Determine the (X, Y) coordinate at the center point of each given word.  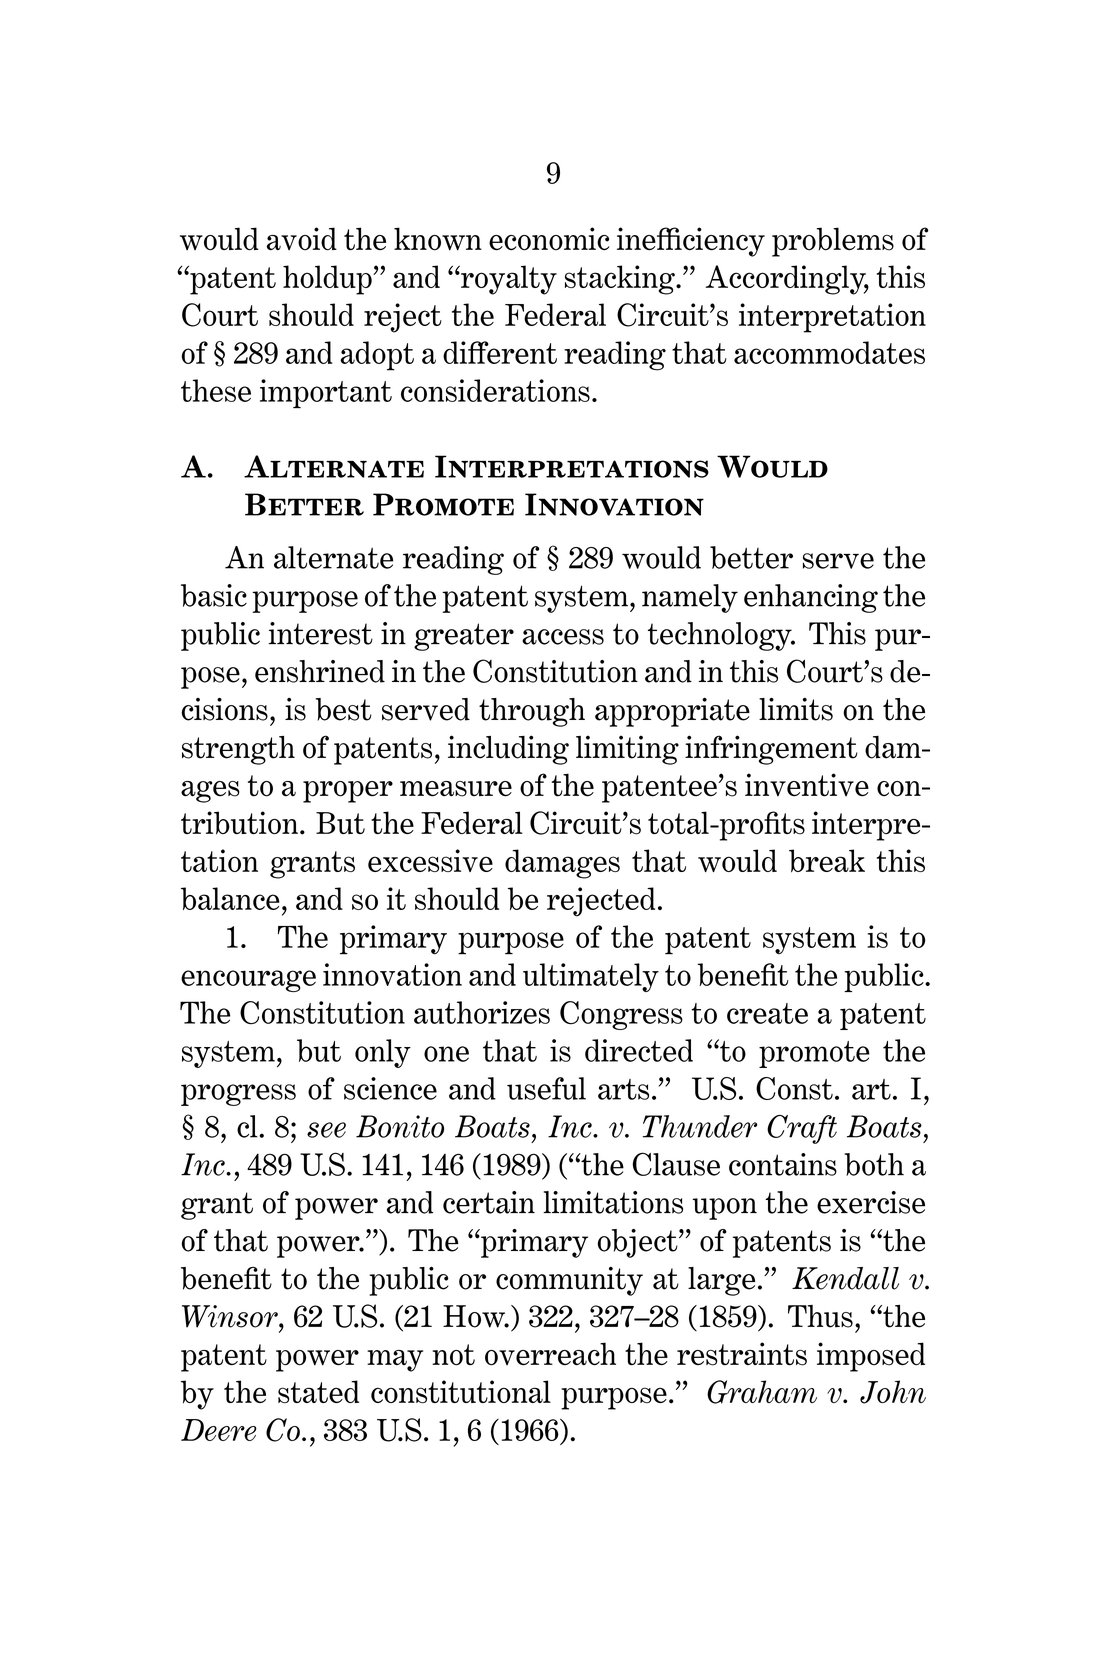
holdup (328, 280)
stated (318, 1391)
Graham (762, 1392)
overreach (550, 1354)
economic (549, 239)
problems (833, 242)
